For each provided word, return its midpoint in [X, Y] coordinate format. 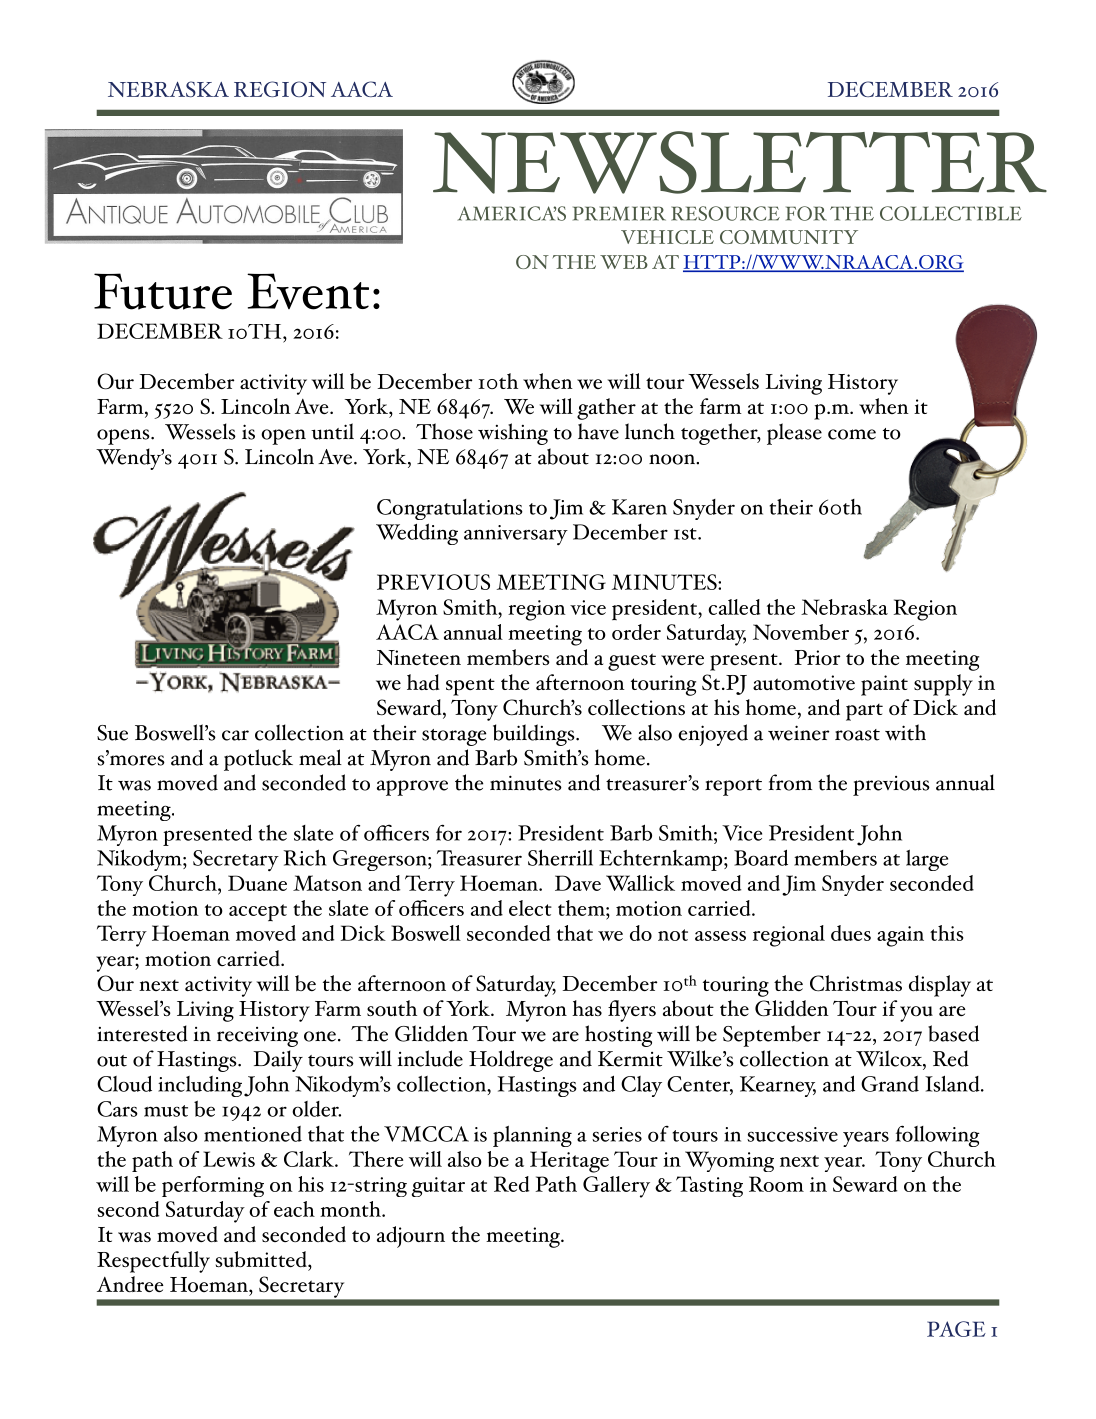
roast [857, 735]
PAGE [956, 1329]
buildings [535, 735]
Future [163, 291]
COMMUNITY [789, 237]
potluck [258, 760]
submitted [262, 1259]
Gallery [616, 1187]
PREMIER [619, 213]
